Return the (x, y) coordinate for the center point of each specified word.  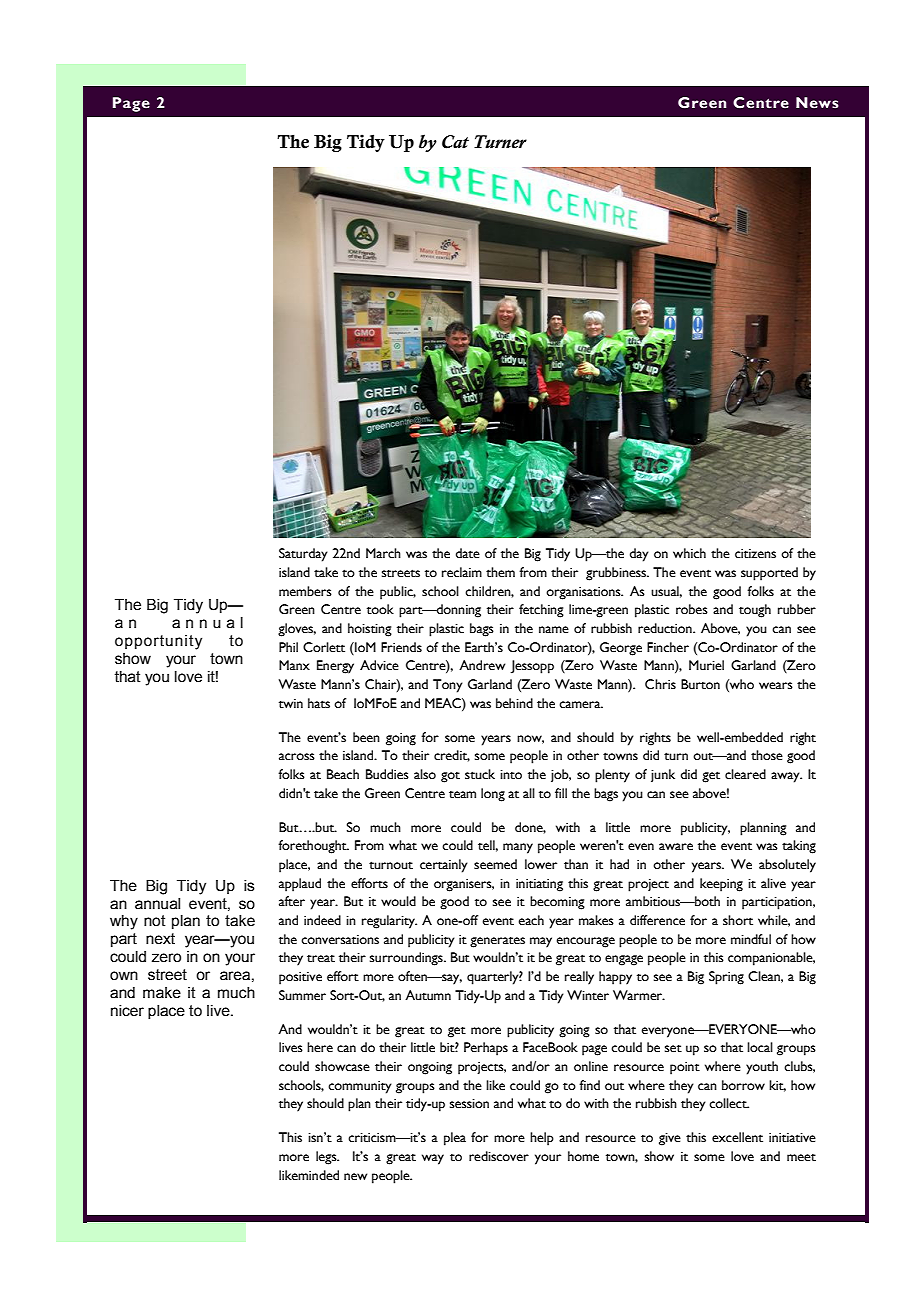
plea (455, 1139)
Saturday (303, 555)
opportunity (158, 642)
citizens (755, 554)
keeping (721, 885)
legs (327, 1158)
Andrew (482, 665)
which (689, 553)
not (155, 921)
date (468, 553)
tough (755, 611)
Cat (455, 142)
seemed (495, 864)
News (817, 103)
